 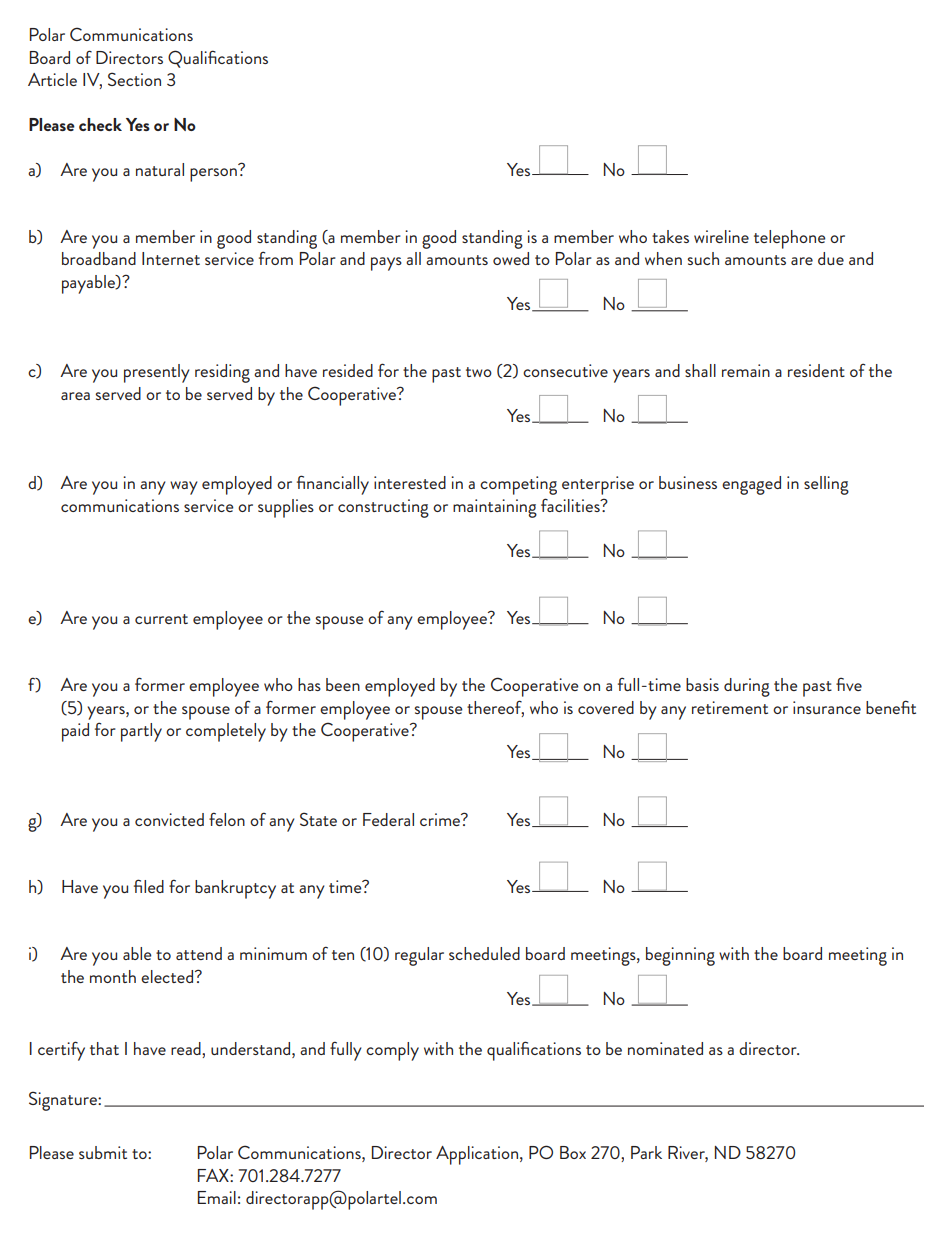 I want to click on Section, so click(x=134, y=79).
